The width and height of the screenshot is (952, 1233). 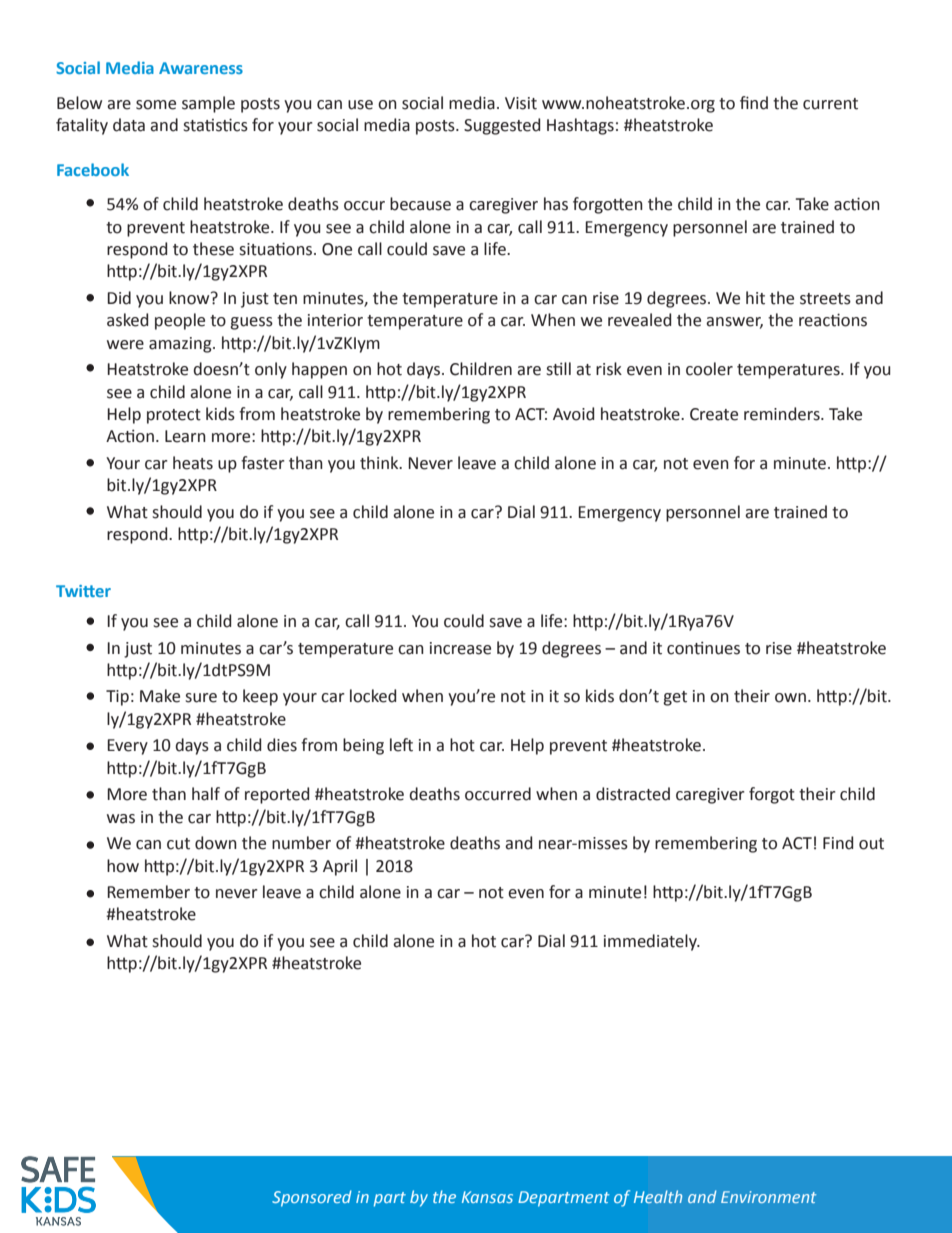 I want to click on Environment, so click(x=768, y=1197).
